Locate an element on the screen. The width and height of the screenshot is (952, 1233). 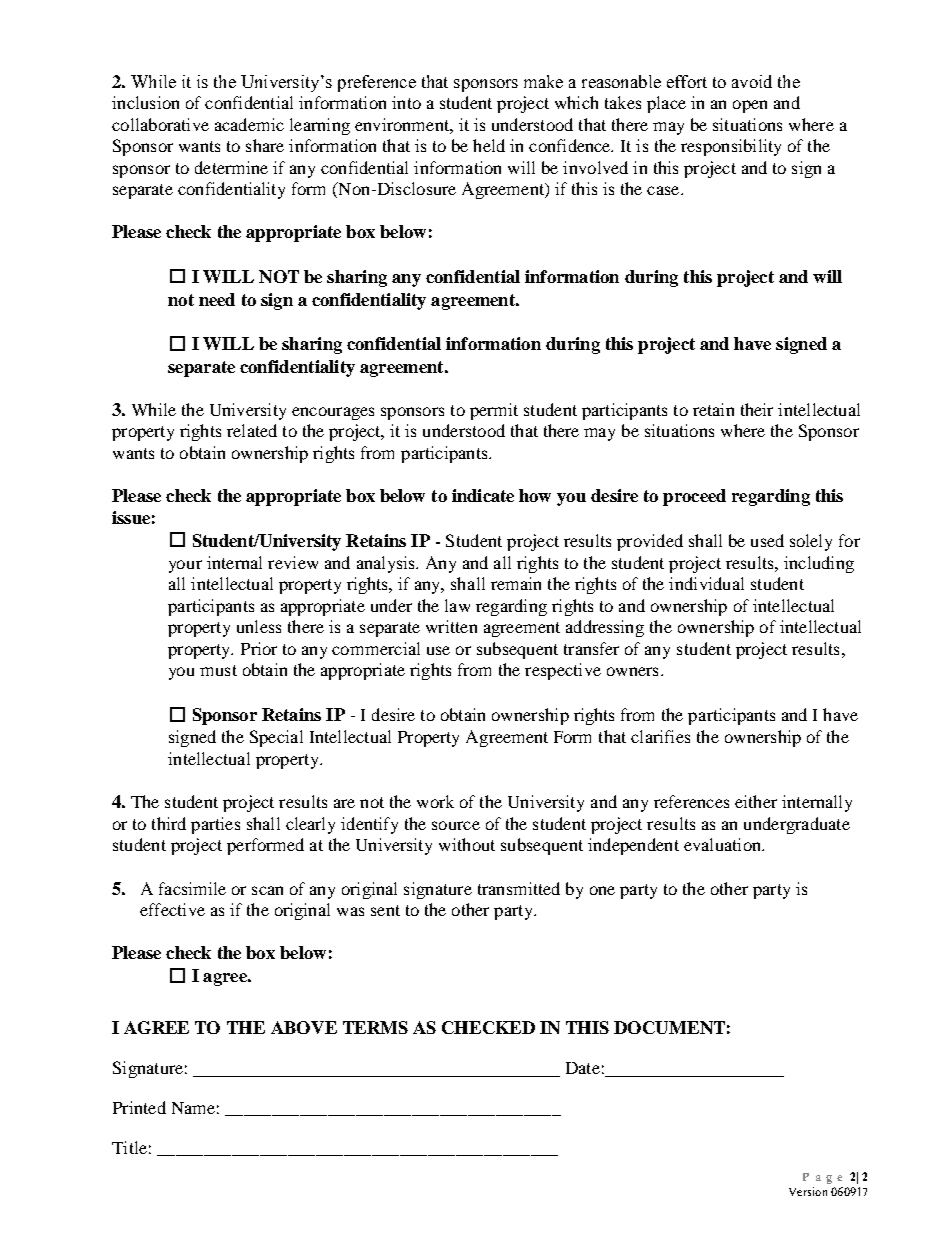
work is located at coordinates (435, 801).
